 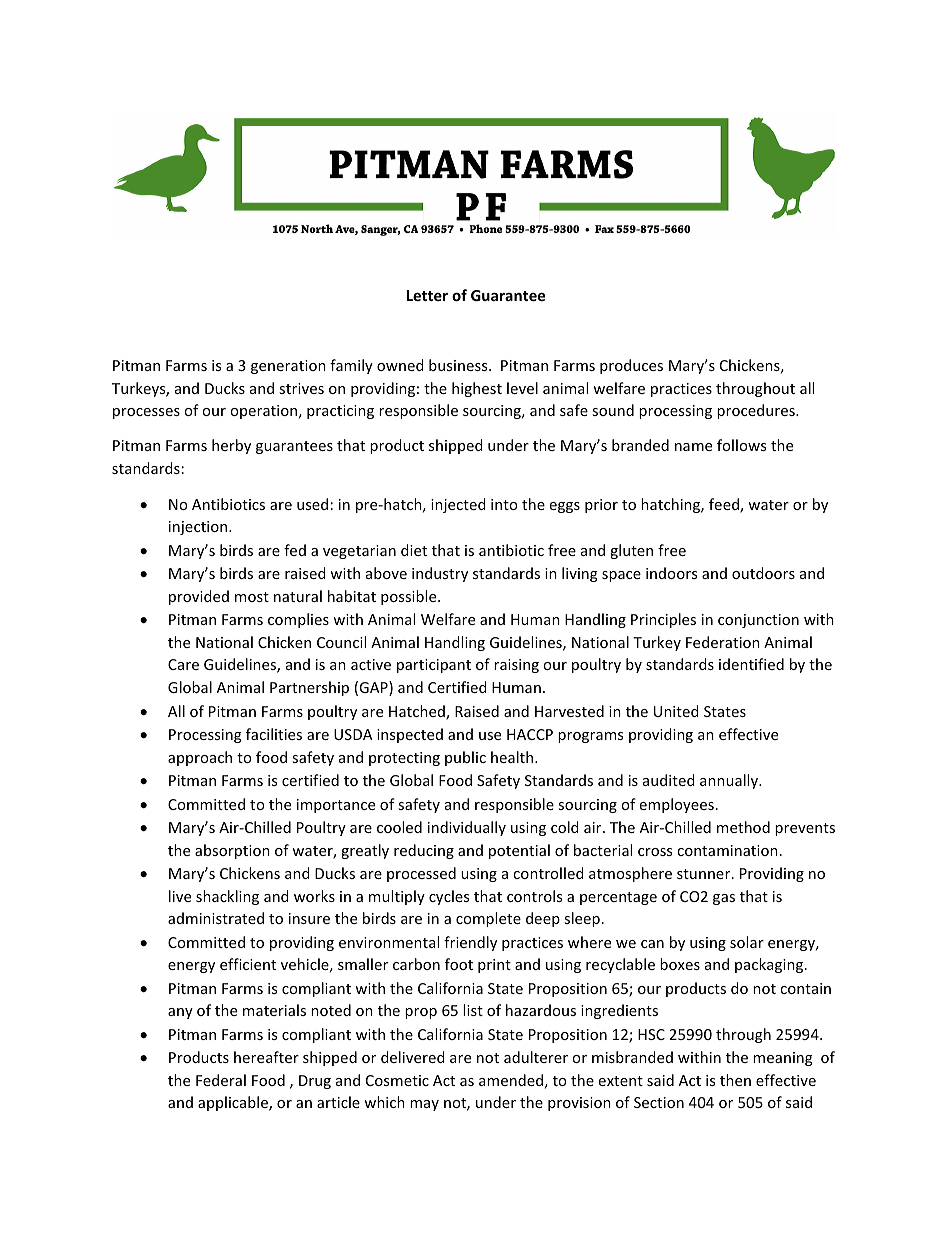 What do you see at coordinates (631, 366) in the page?
I see `produces` at bounding box center [631, 366].
